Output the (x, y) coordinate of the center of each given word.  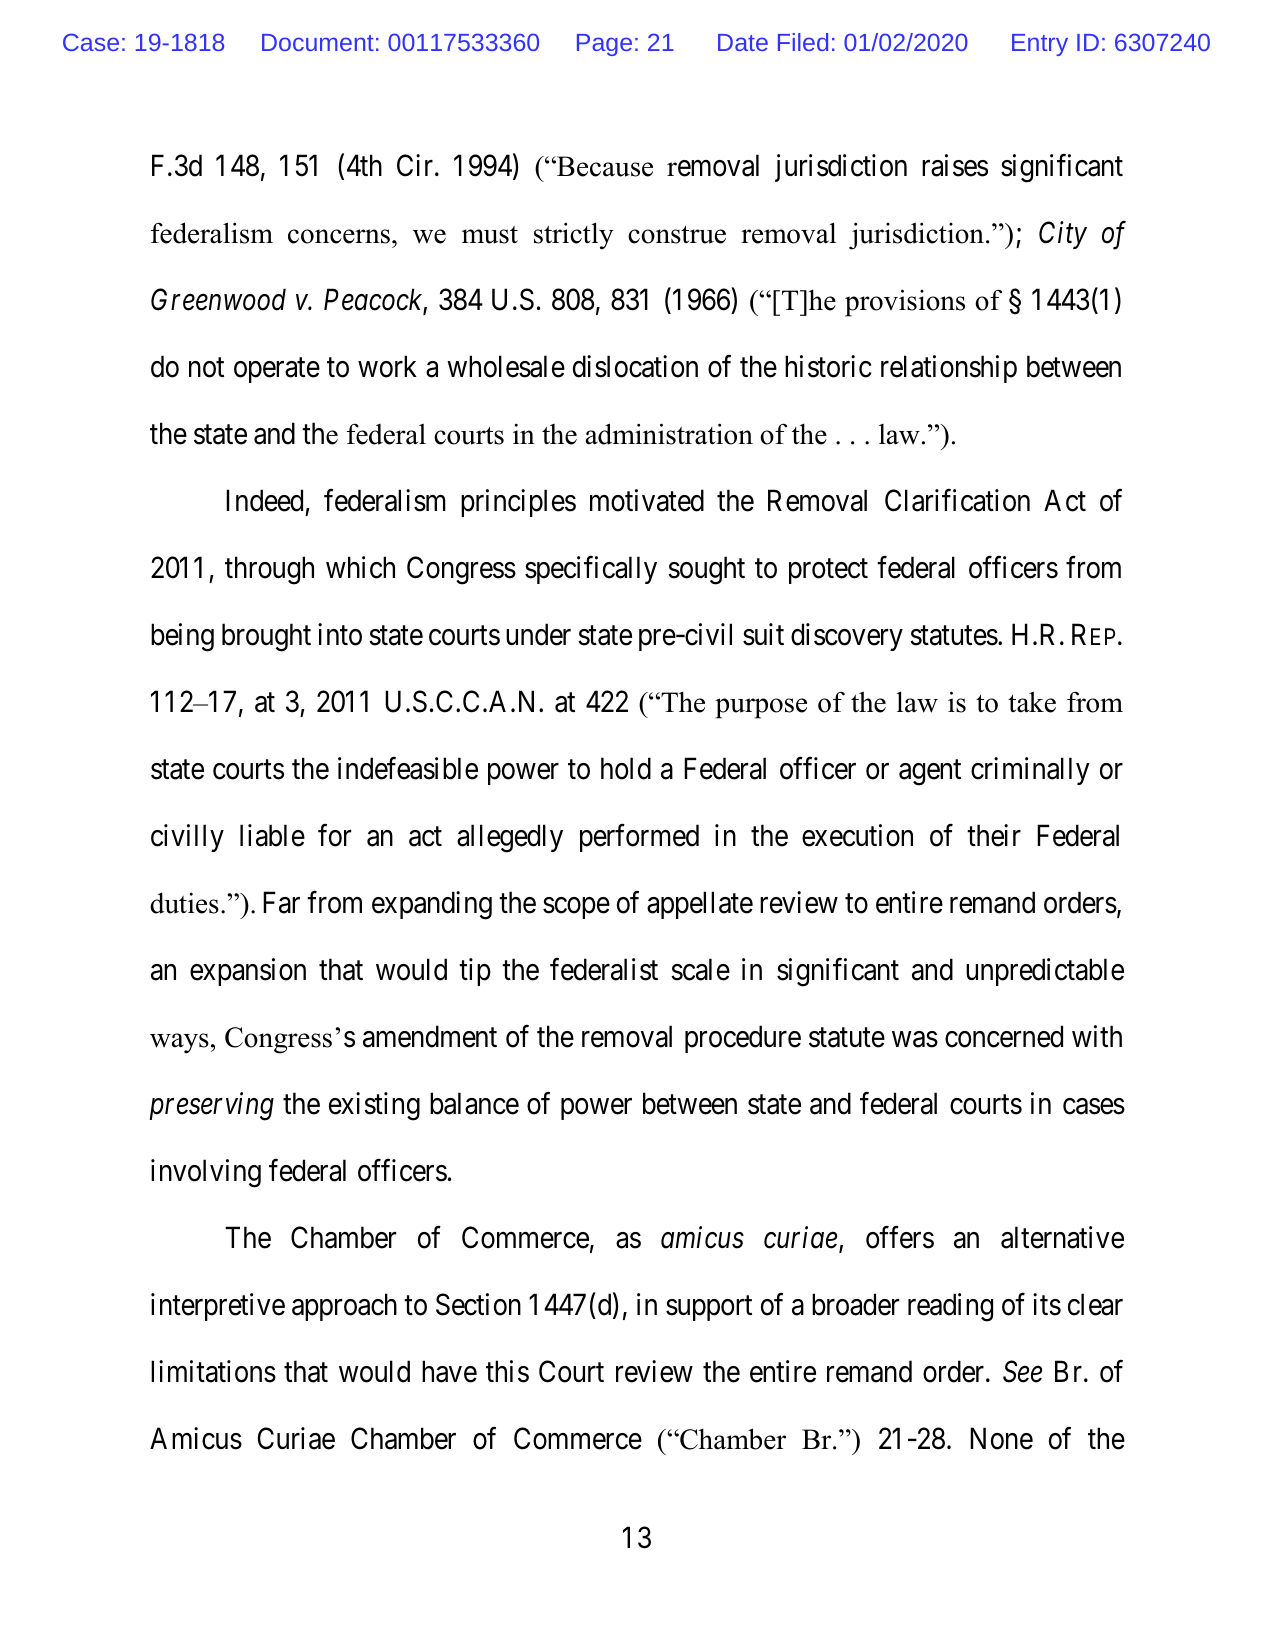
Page (604, 45)
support (709, 1308)
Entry (1040, 45)
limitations (213, 1371)
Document (318, 42)
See (1022, 1371)
